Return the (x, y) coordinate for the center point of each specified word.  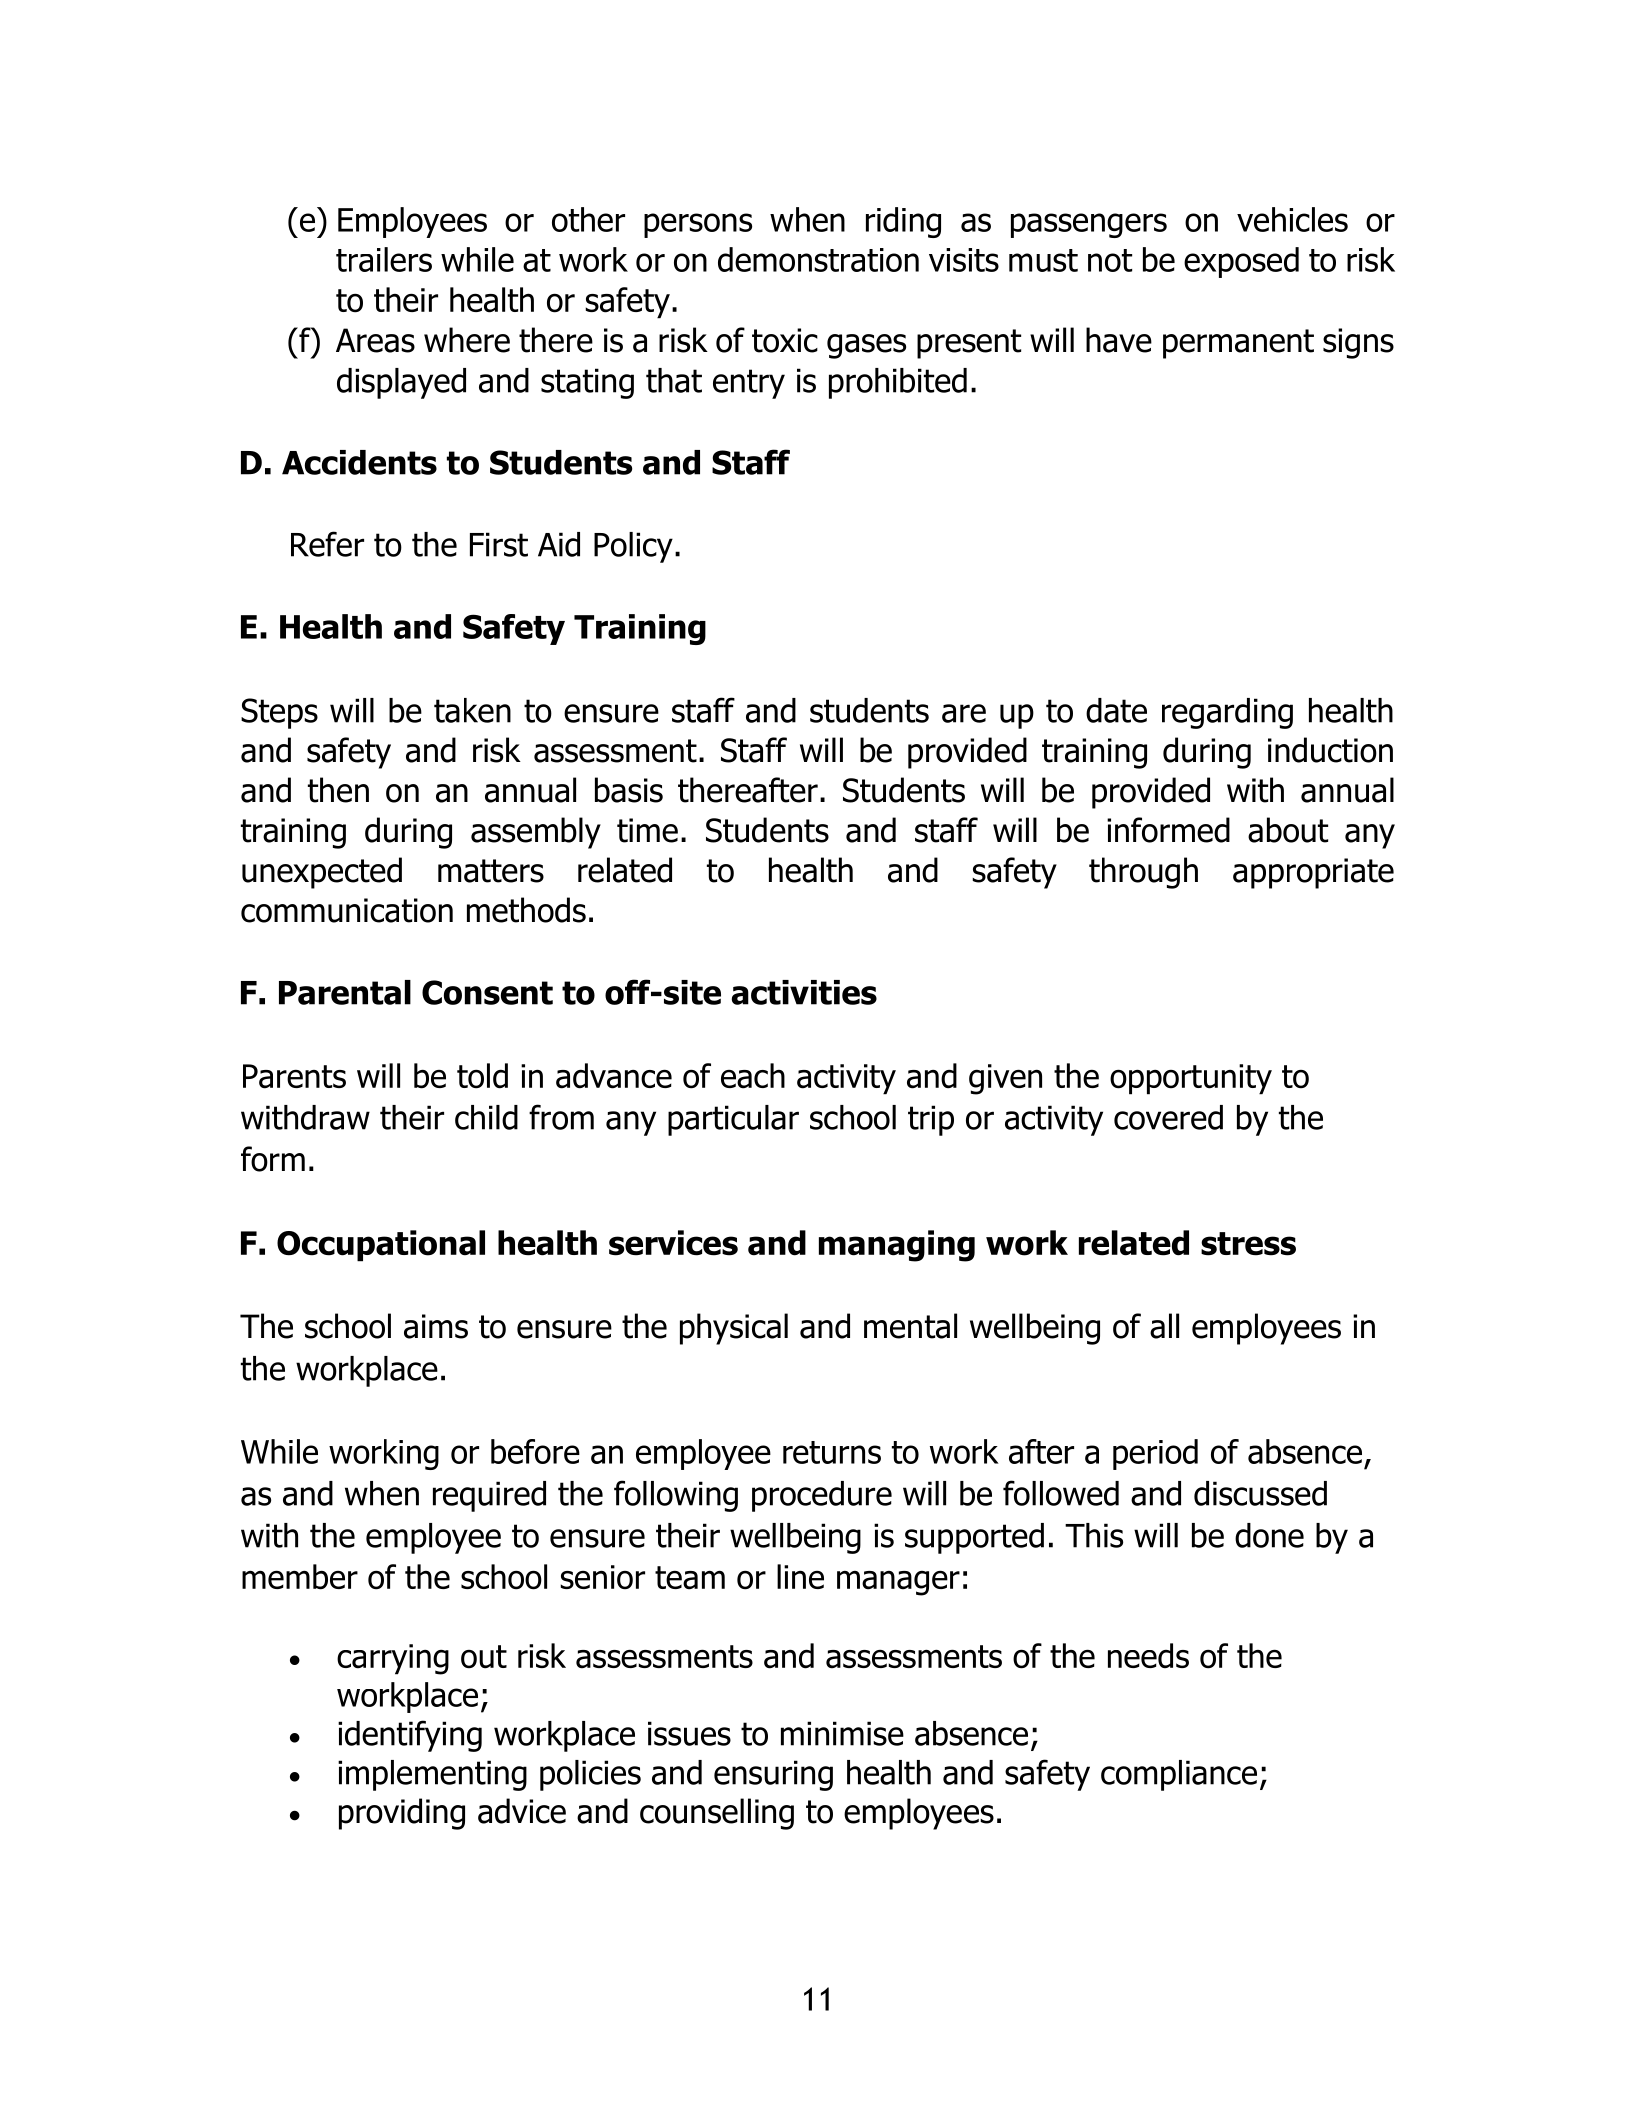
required (489, 1496)
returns (832, 1452)
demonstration (818, 259)
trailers (384, 259)
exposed (1241, 262)
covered (1168, 1117)
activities (804, 992)
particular (733, 1120)
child (486, 1117)
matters (491, 871)
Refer (327, 544)
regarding (1227, 713)
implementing (432, 1775)
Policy (633, 547)
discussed (1260, 1493)
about (1288, 830)
